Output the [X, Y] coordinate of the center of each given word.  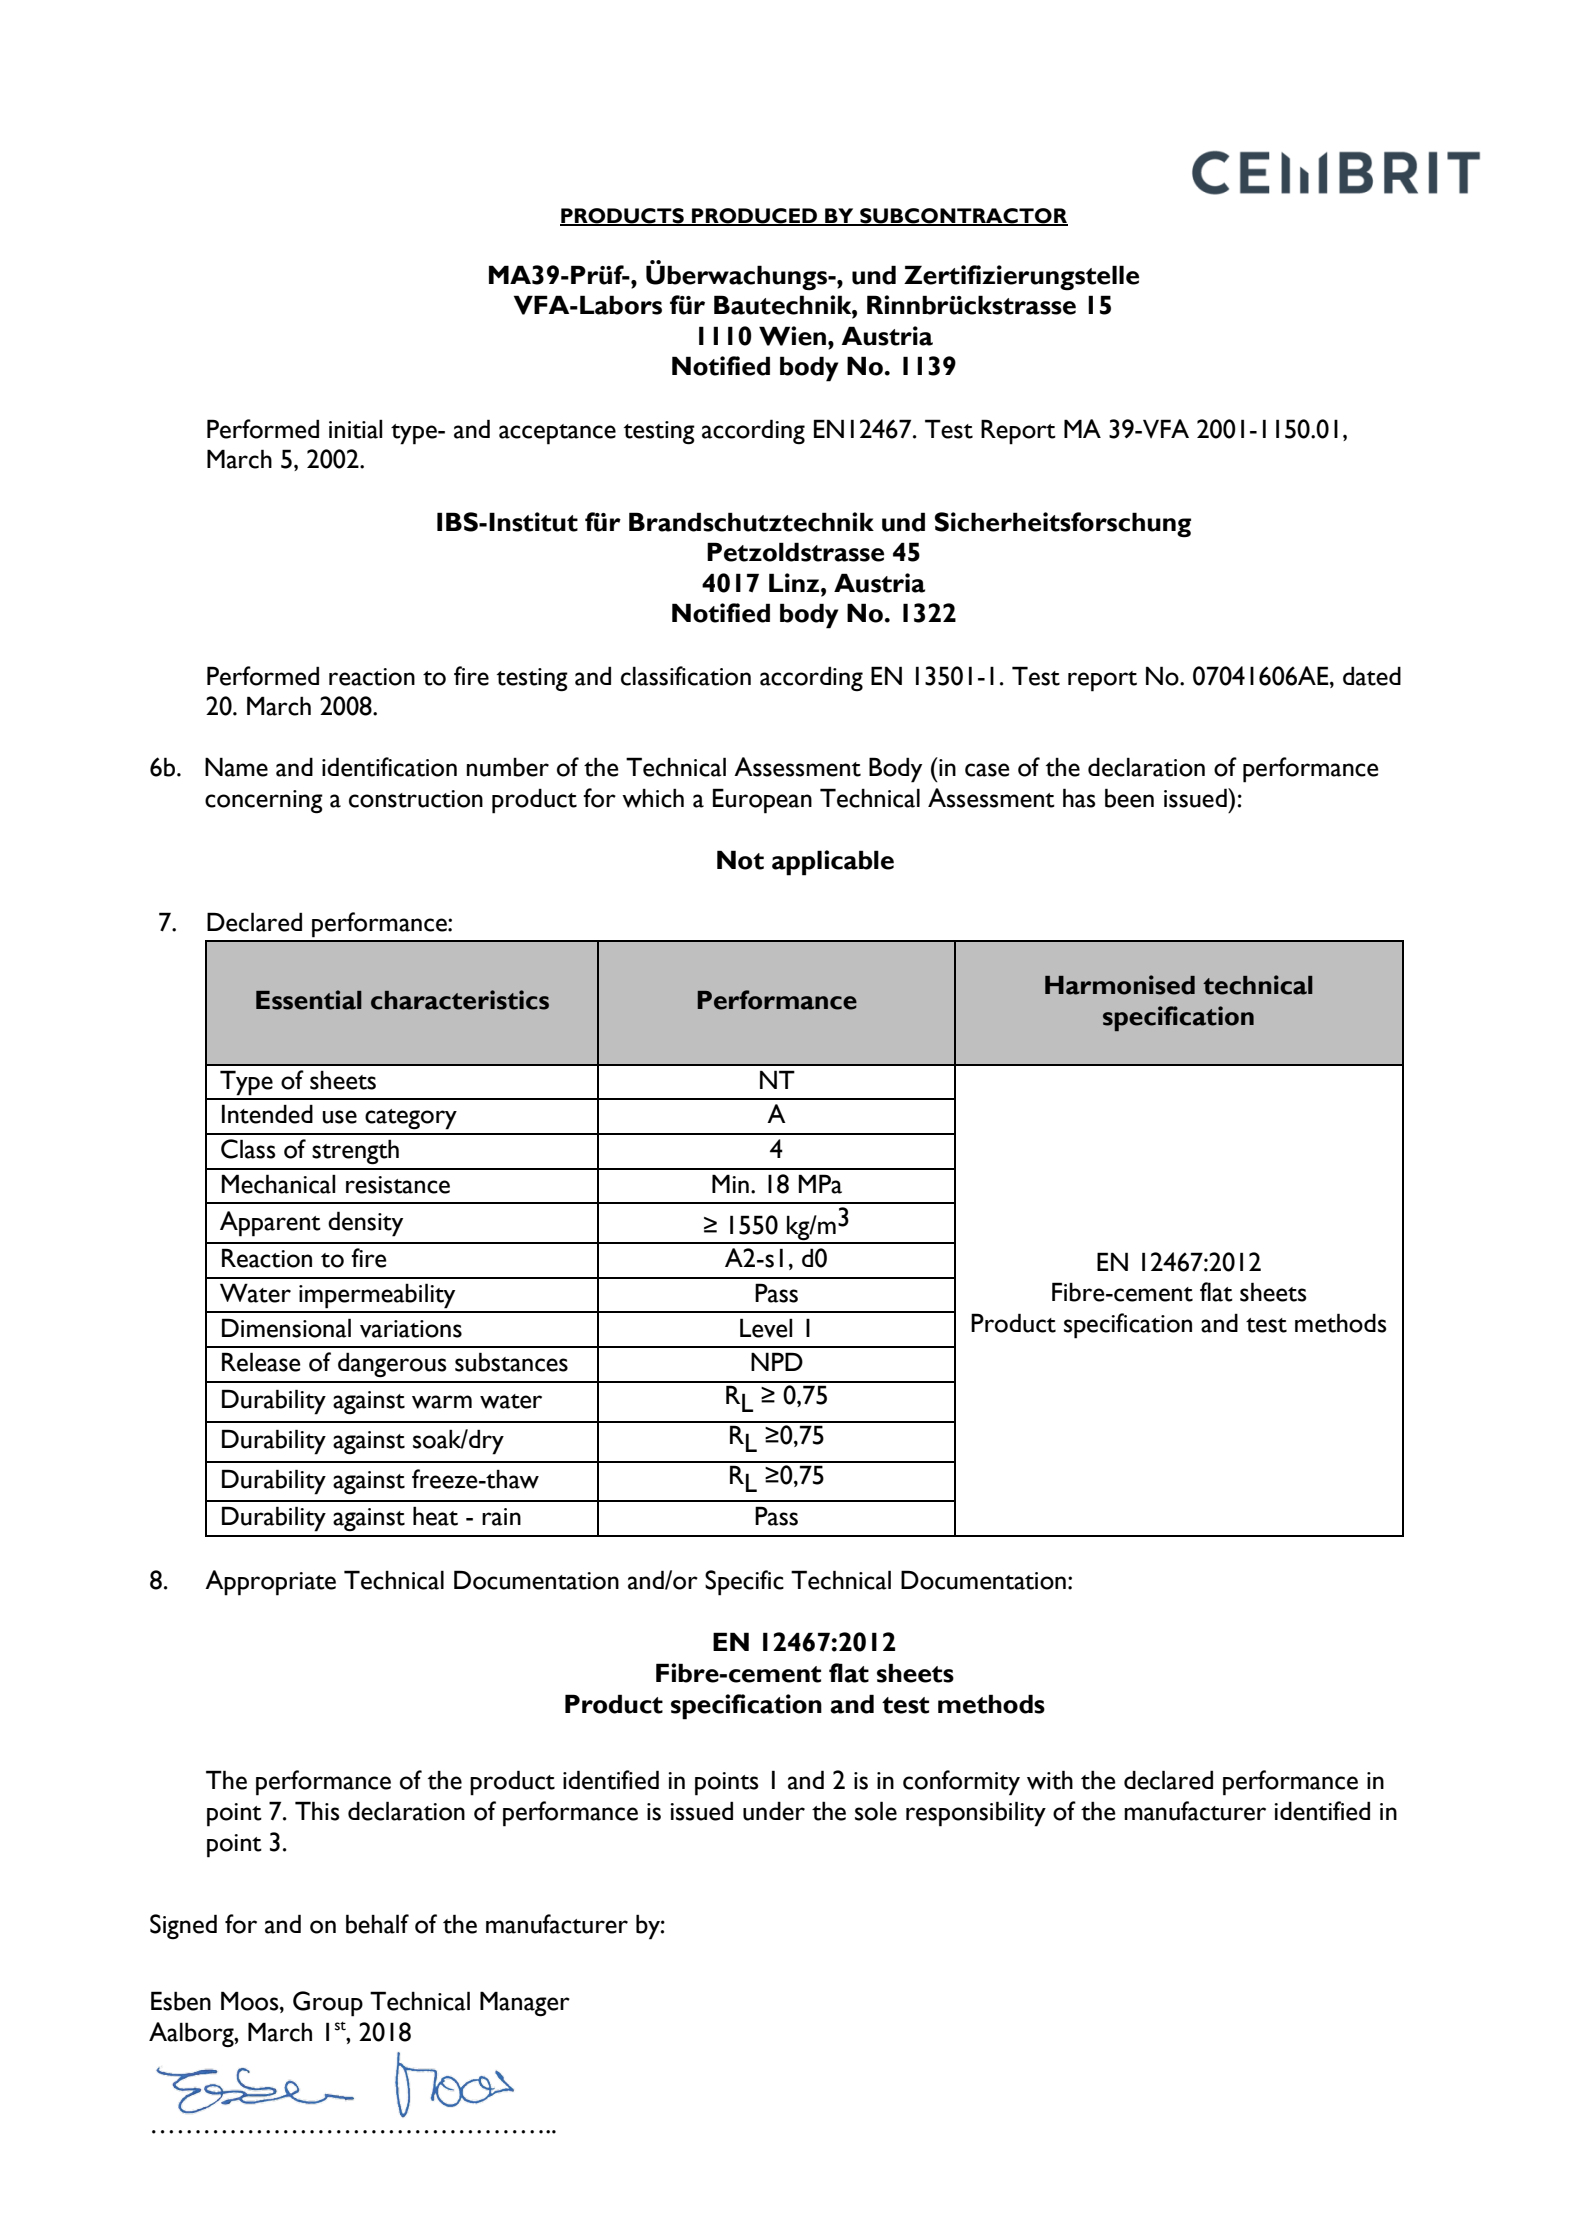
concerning [264, 802]
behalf [377, 1924]
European [762, 801]
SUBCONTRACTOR [963, 217]
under [774, 1811]
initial [355, 429]
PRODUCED [754, 217]
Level [766, 1328]
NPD [777, 1361]
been [1129, 798]
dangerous [392, 1365]
